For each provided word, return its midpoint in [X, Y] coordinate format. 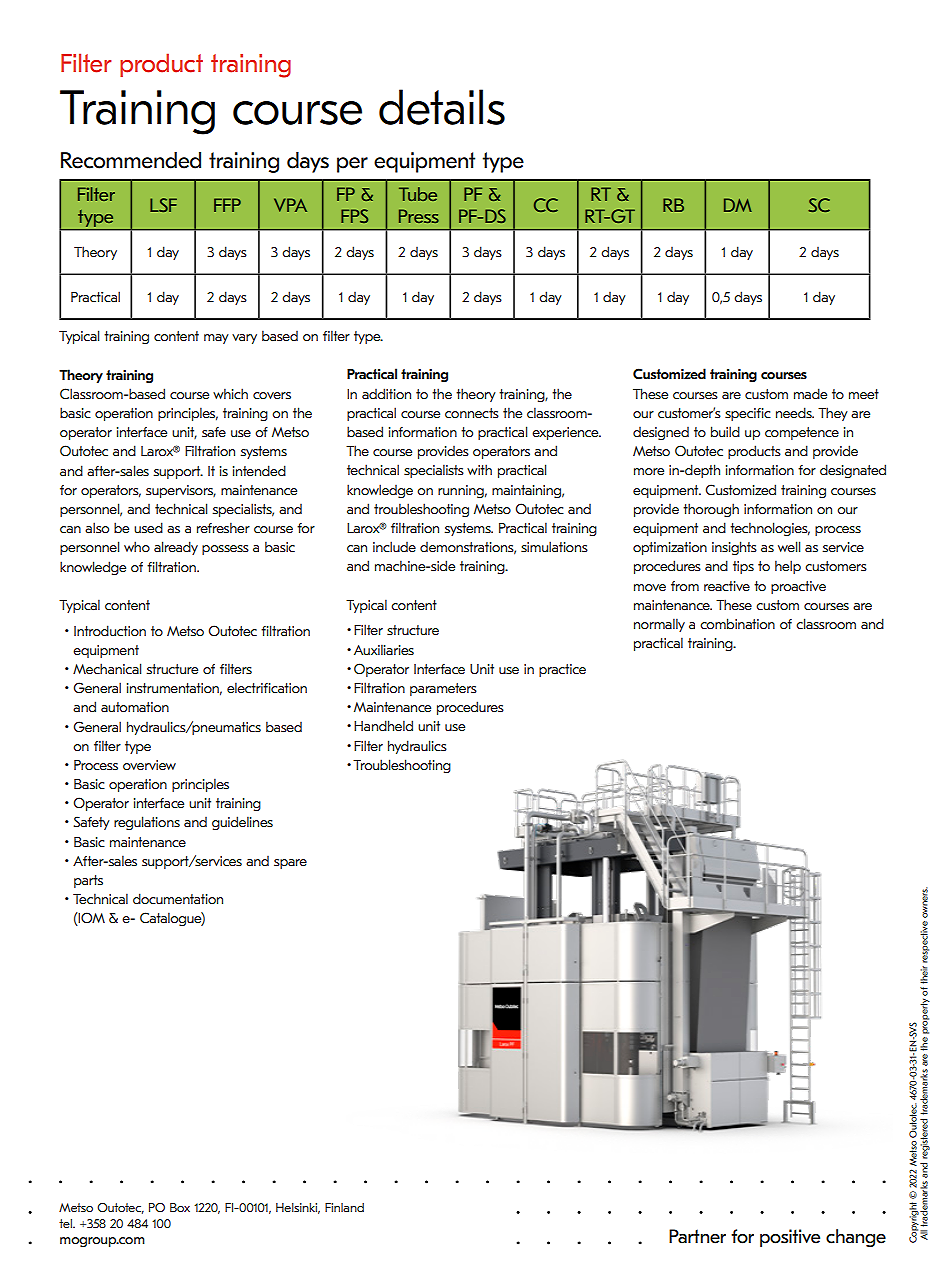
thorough [711, 510]
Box [180, 1207]
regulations [147, 823]
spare [290, 864]
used [148, 528]
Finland [344, 1207]
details [442, 107]
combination [737, 624]
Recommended [131, 160]
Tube [418, 194]
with [479, 469]
